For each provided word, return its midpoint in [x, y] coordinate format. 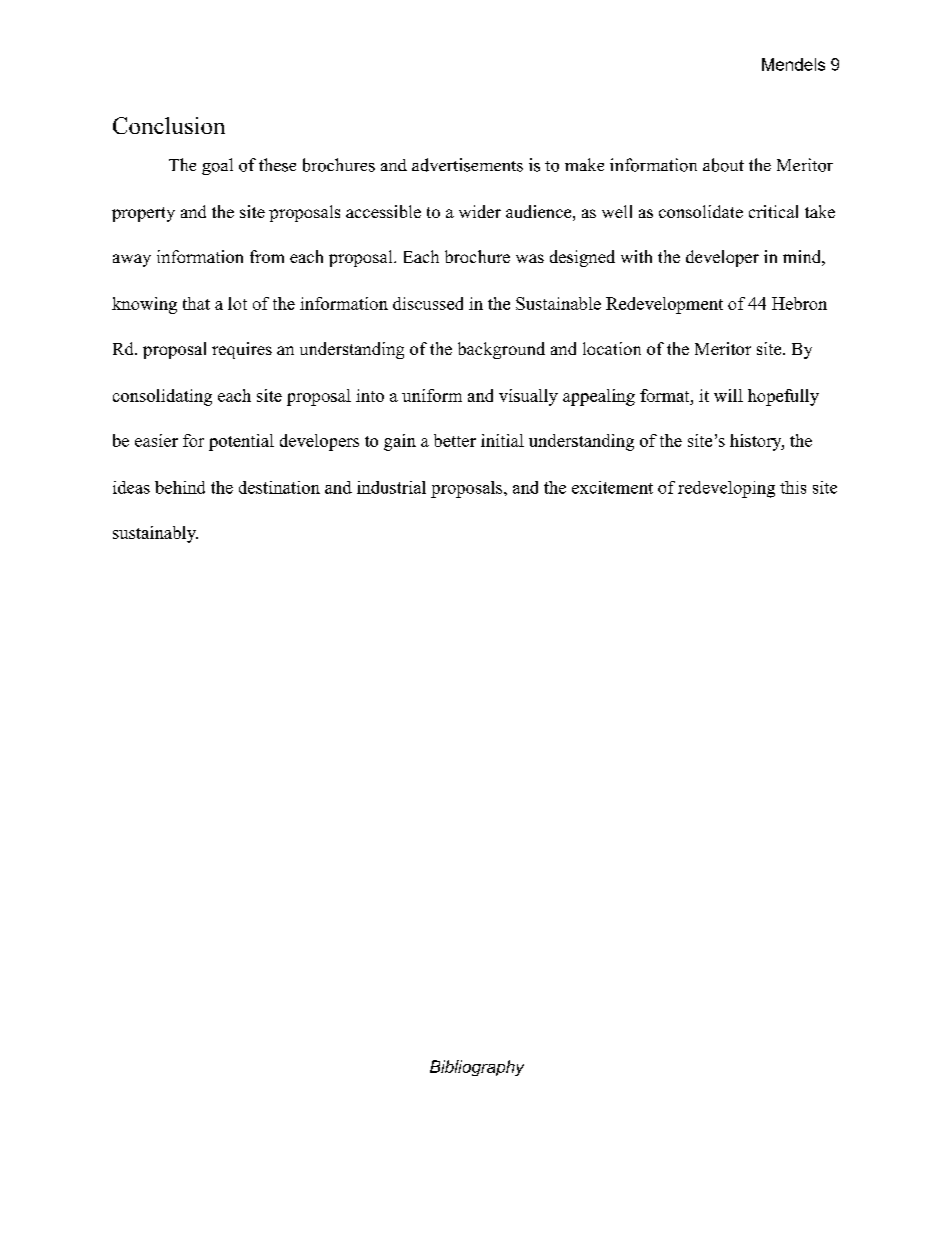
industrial [391, 487]
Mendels [793, 64]
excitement [612, 487]
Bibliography [477, 1068]
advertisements [467, 165]
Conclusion [169, 125]
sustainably [155, 534]
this [793, 487]
